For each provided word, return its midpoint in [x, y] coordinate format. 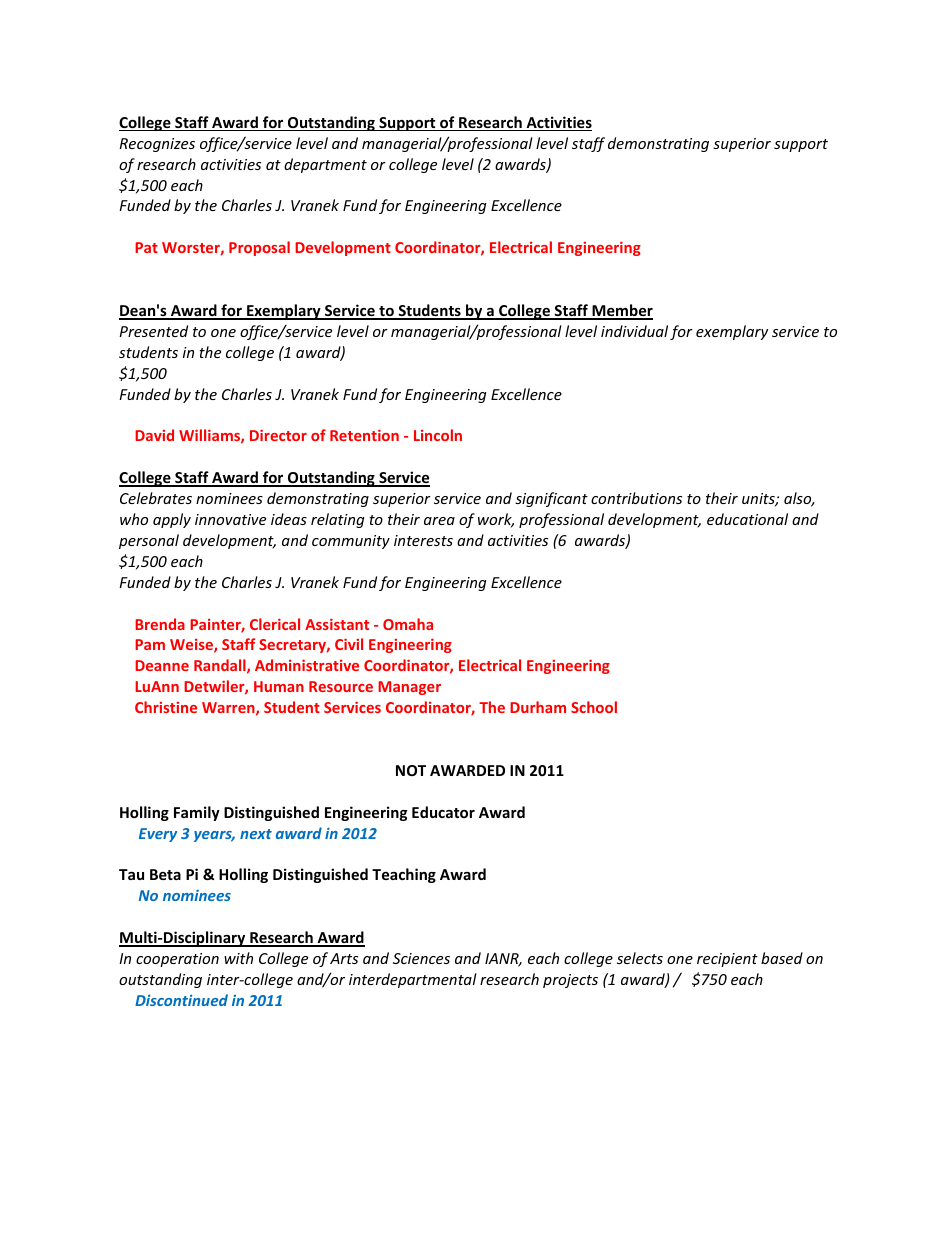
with [238, 958]
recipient [727, 960]
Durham [538, 707]
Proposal [259, 248]
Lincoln [438, 435]
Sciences [421, 958]
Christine [166, 707]
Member [621, 311]
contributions [636, 498]
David [154, 435]
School [594, 707]
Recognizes [157, 145]
